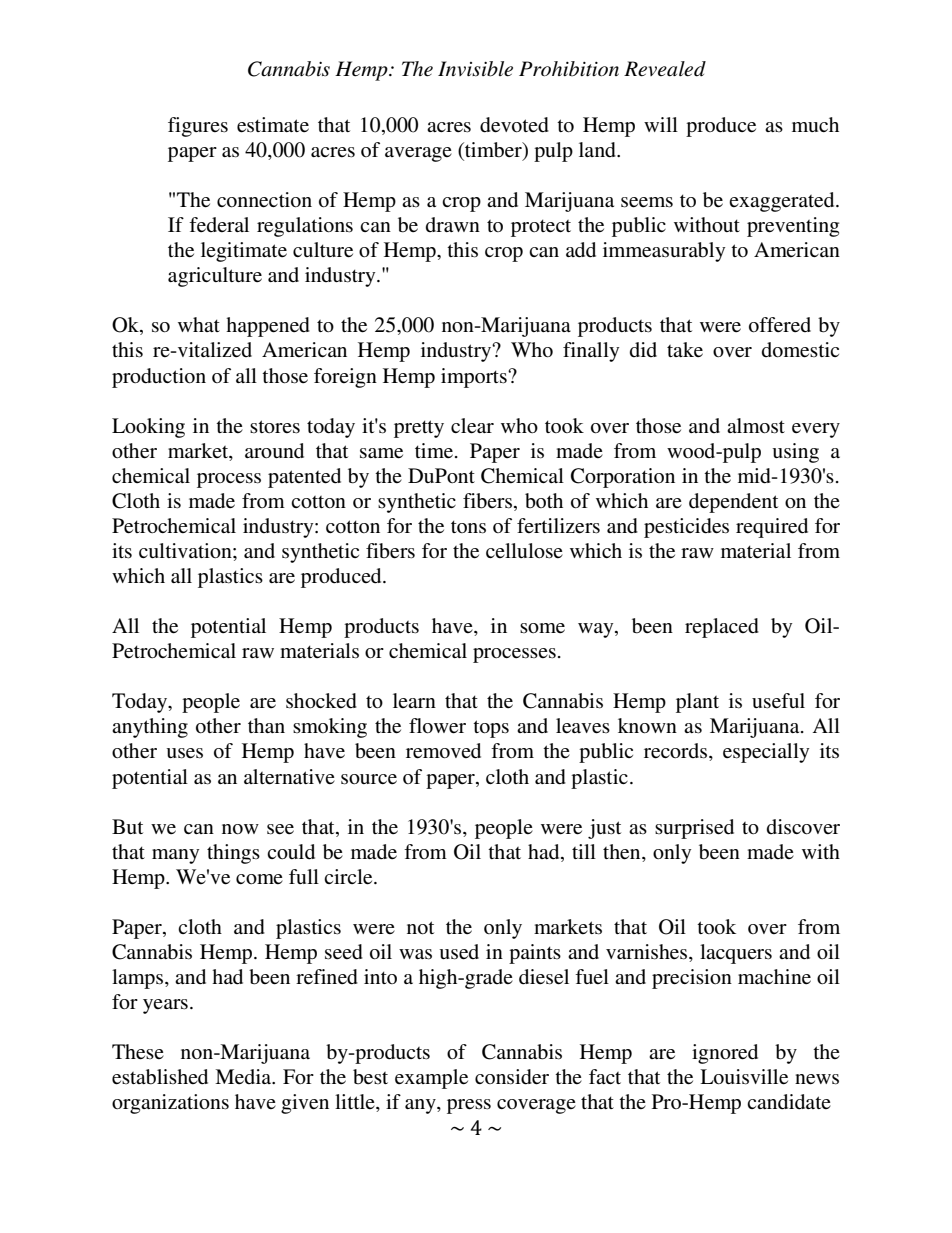  I want to click on uses, so click(185, 753).
